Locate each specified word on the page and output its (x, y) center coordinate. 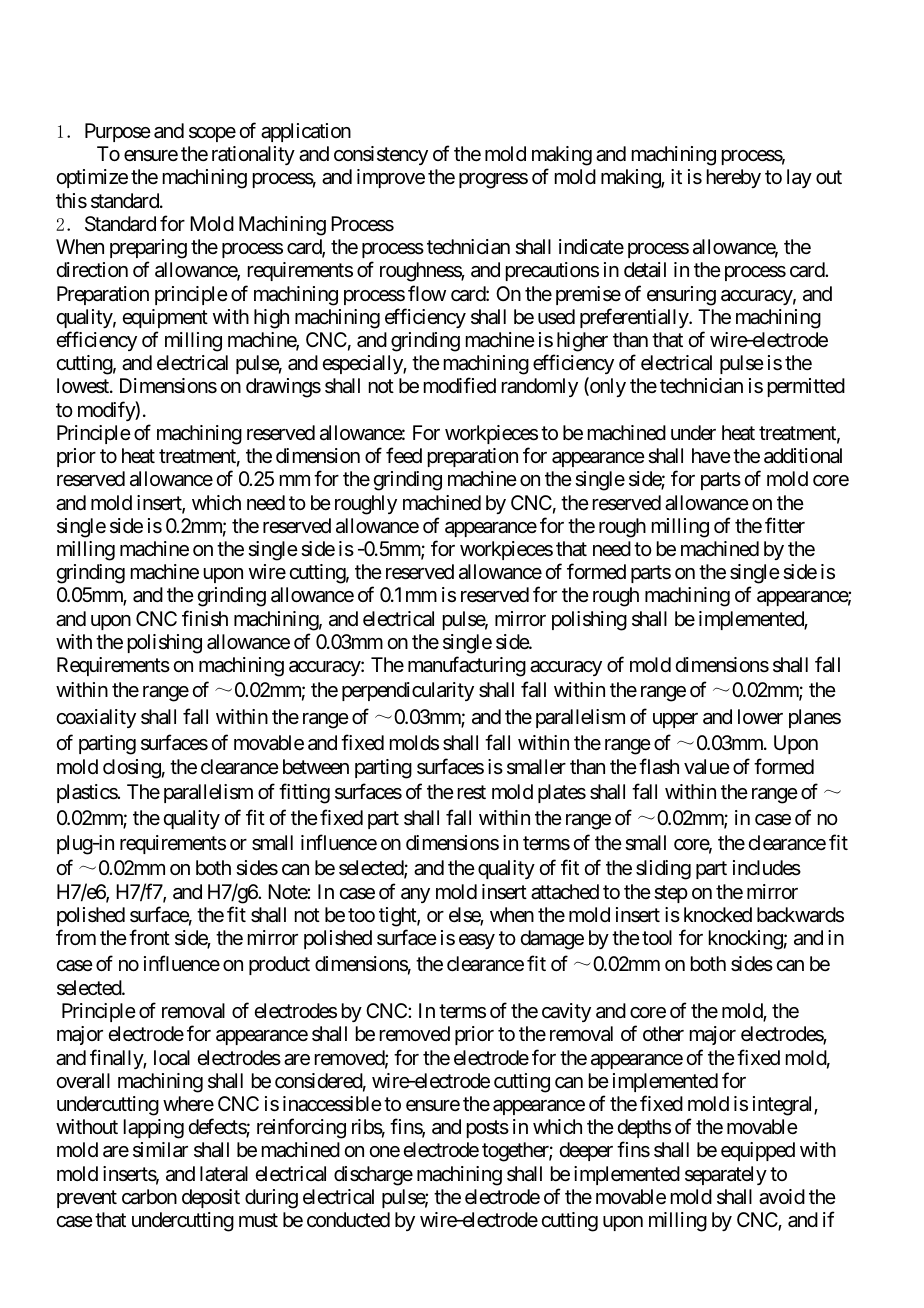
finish (205, 618)
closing (132, 769)
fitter (785, 525)
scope (212, 134)
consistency (381, 155)
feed (404, 455)
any (415, 895)
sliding (663, 870)
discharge (373, 1176)
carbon (149, 1197)
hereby (734, 178)
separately (726, 1175)
